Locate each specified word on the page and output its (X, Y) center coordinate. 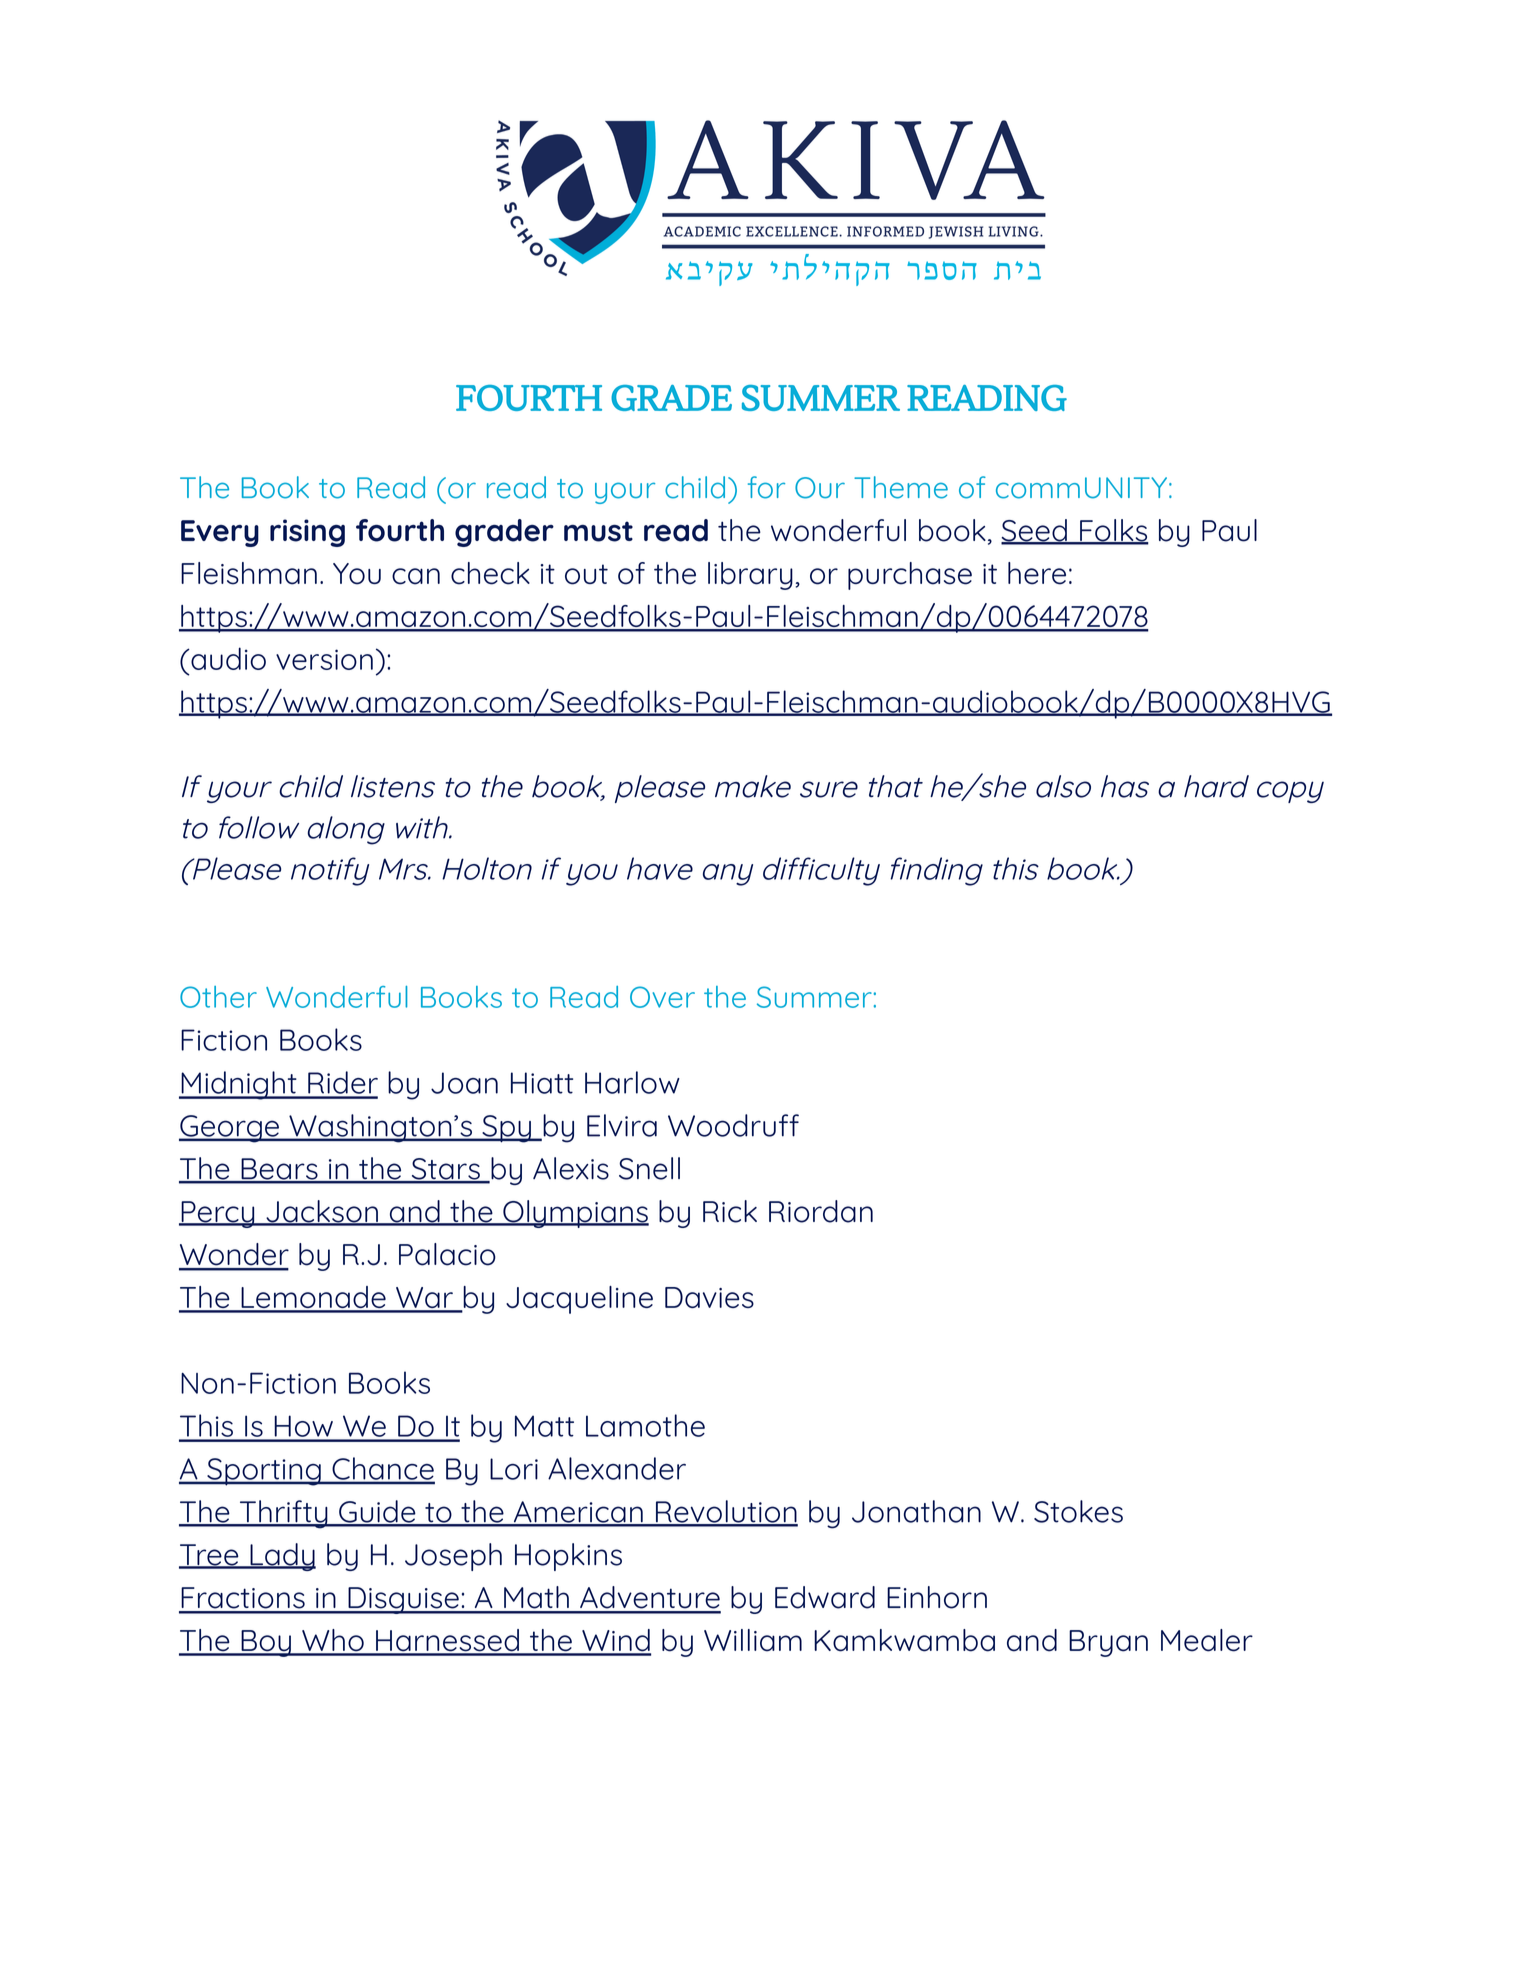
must (598, 531)
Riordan (821, 1211)
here (1037, 573)
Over (662, 997)
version (324, 659)
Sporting (264, 1472)
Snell (649, 1168)
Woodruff (733, 1125)
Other (218, 997)
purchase (910, 576)
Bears (279, 1170)
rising (307, 533)
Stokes (1078, 1511)
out (586, 574)
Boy (266, 1643)
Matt (544, 1426)
